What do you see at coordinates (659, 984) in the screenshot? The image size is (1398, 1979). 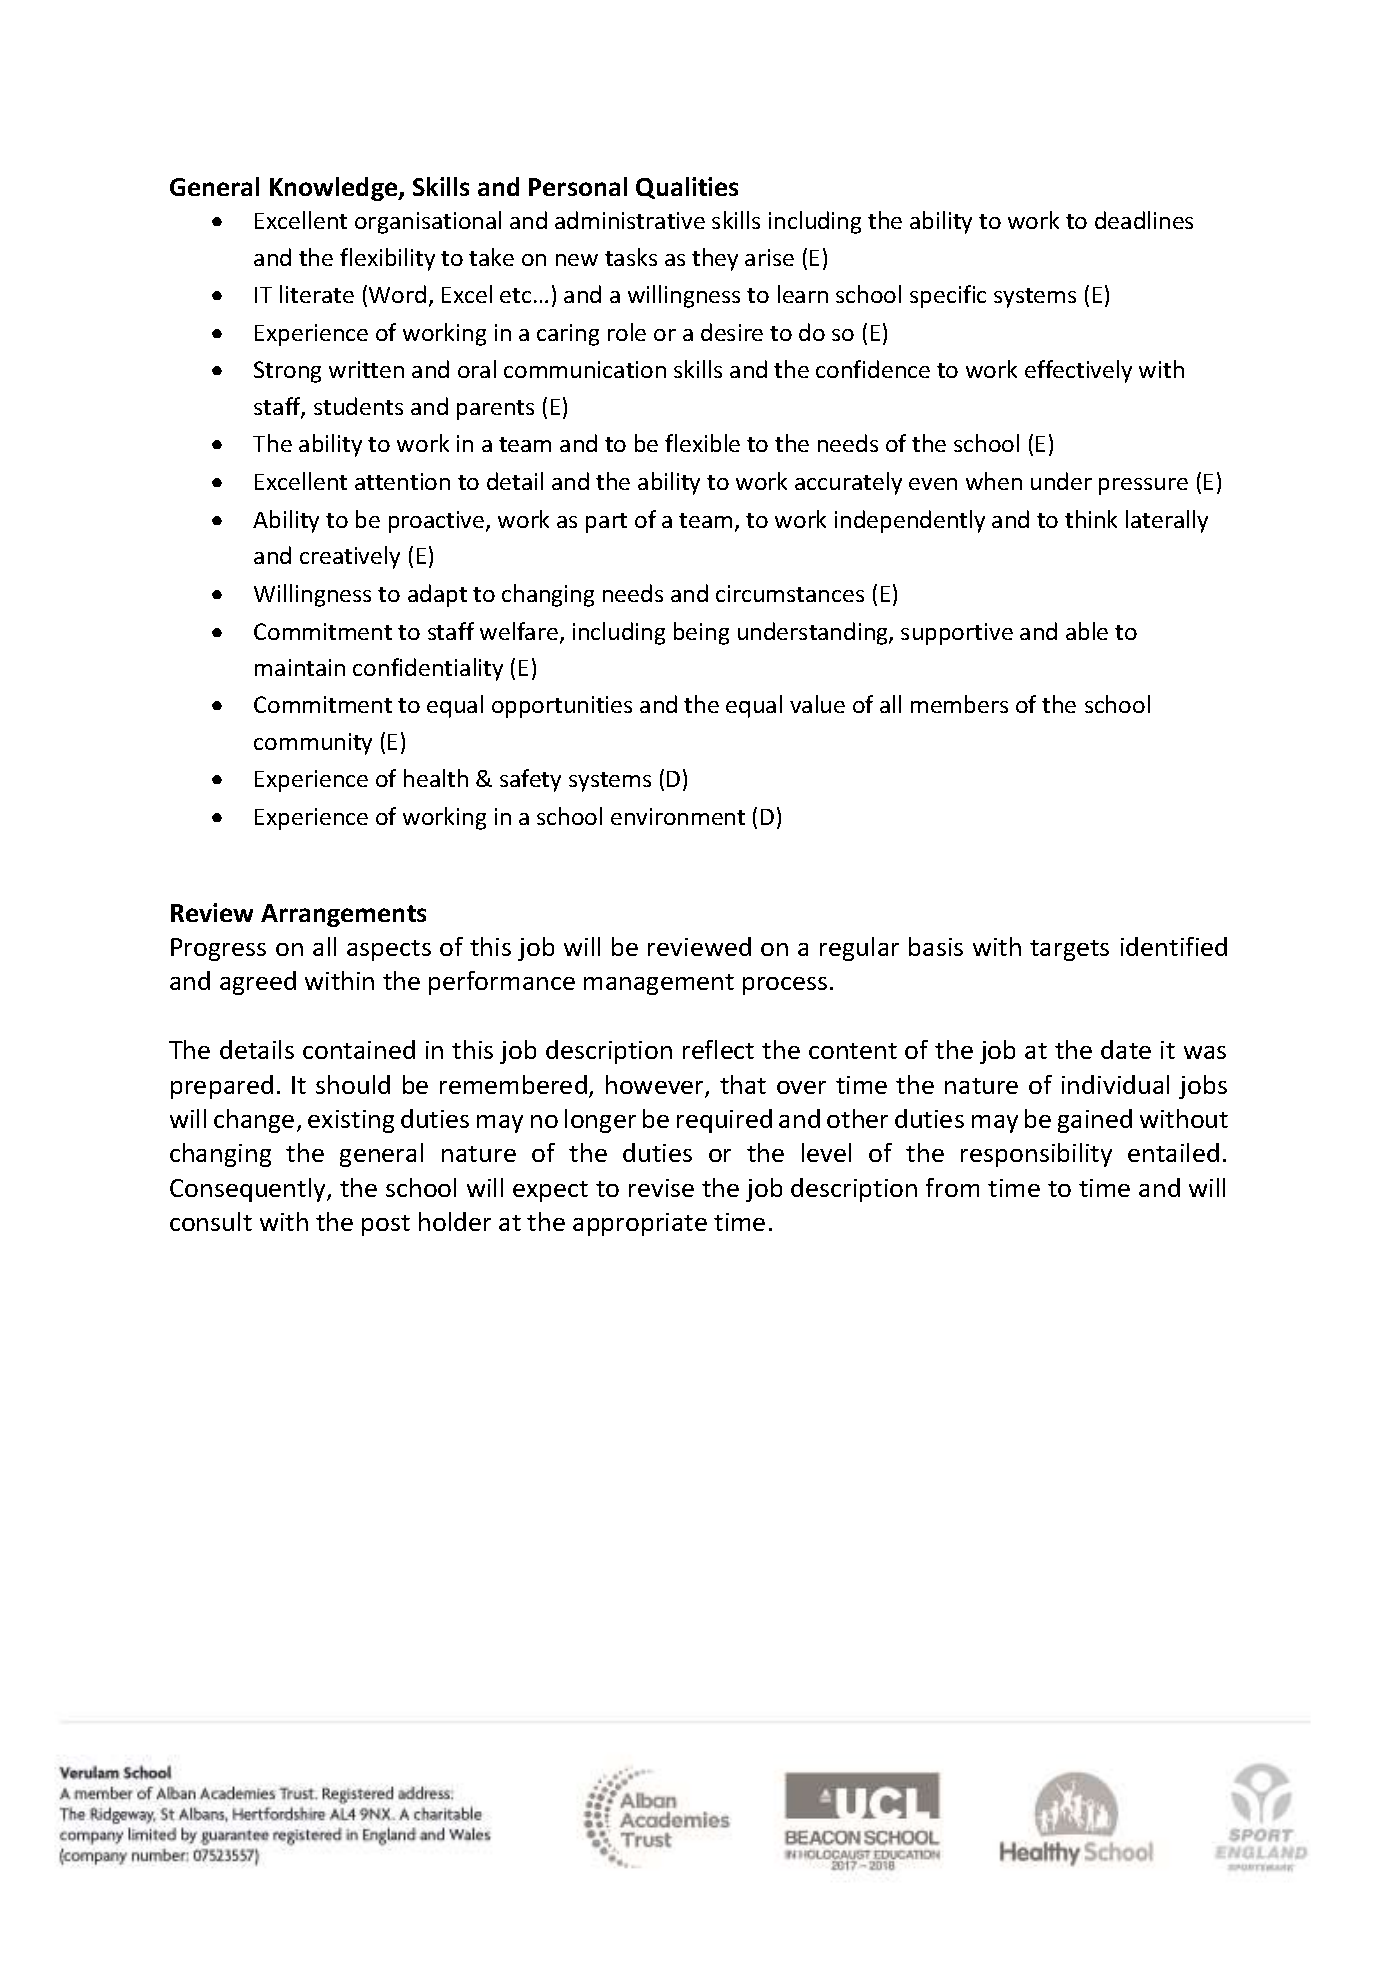 I see `management` at bounding box center [659, 984].
